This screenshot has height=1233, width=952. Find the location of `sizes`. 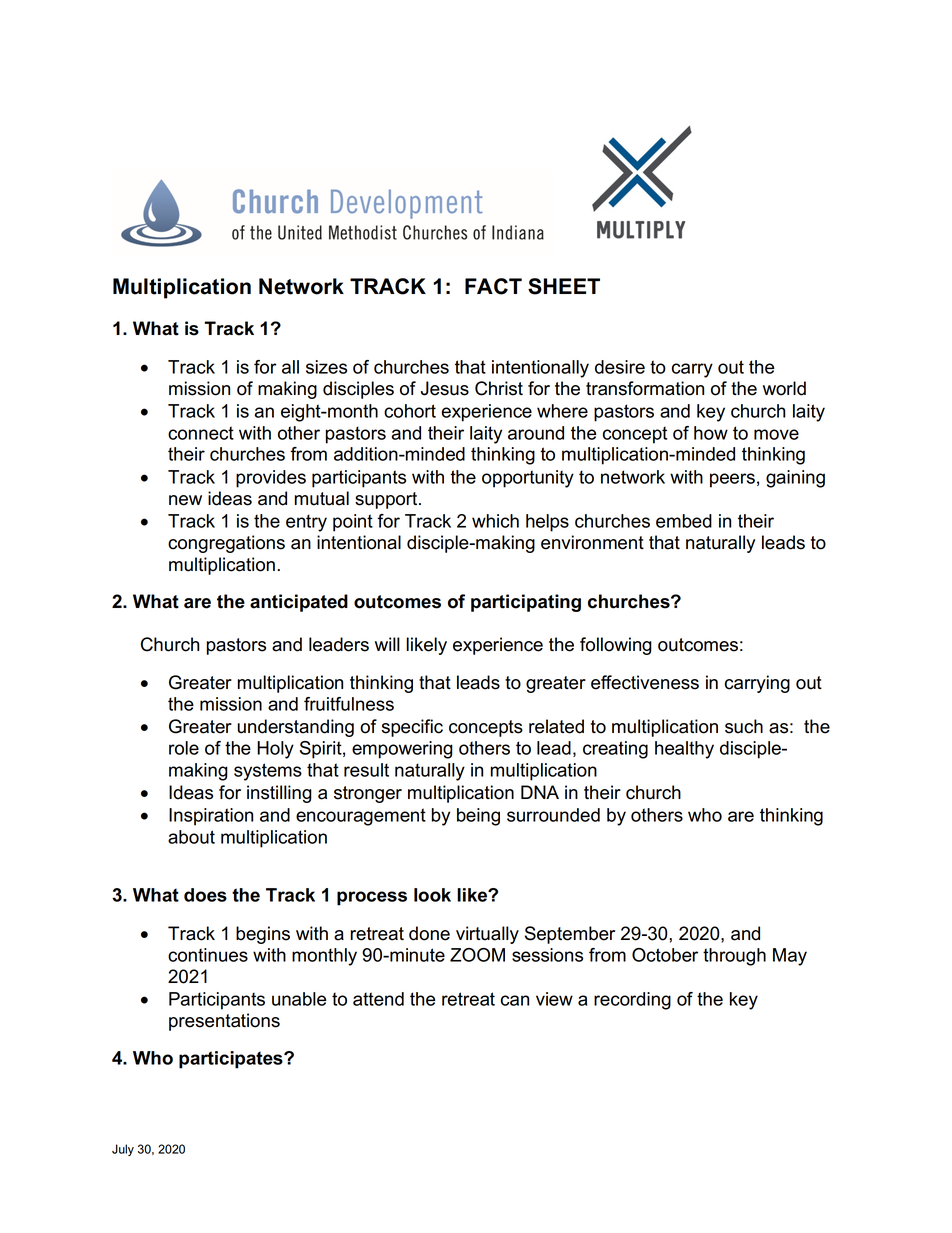

sizes is located at coordinates (326, 367).
